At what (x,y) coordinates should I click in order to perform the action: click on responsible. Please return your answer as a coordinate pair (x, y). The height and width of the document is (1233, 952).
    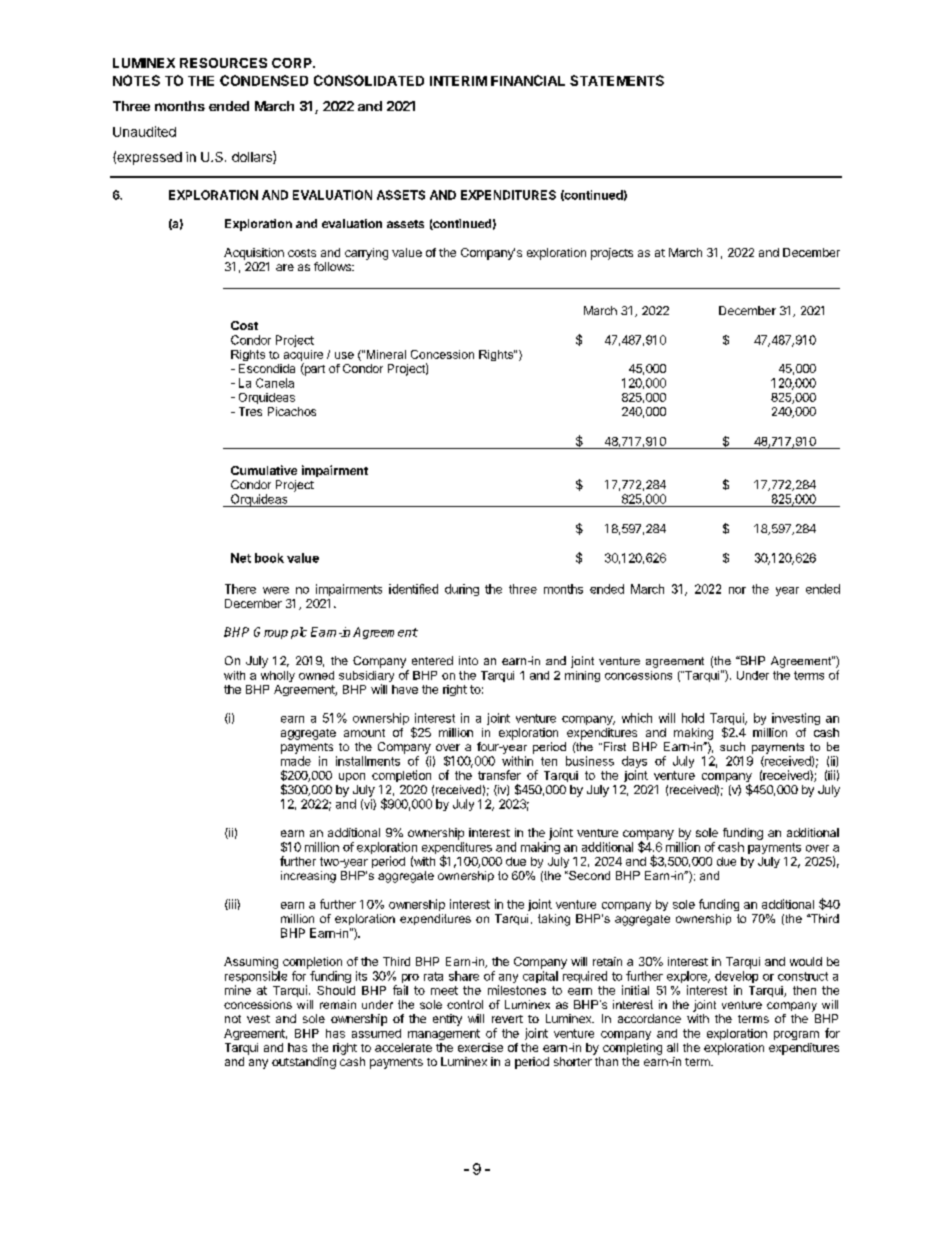
    Looking at the image, I should click on (256, 977).
